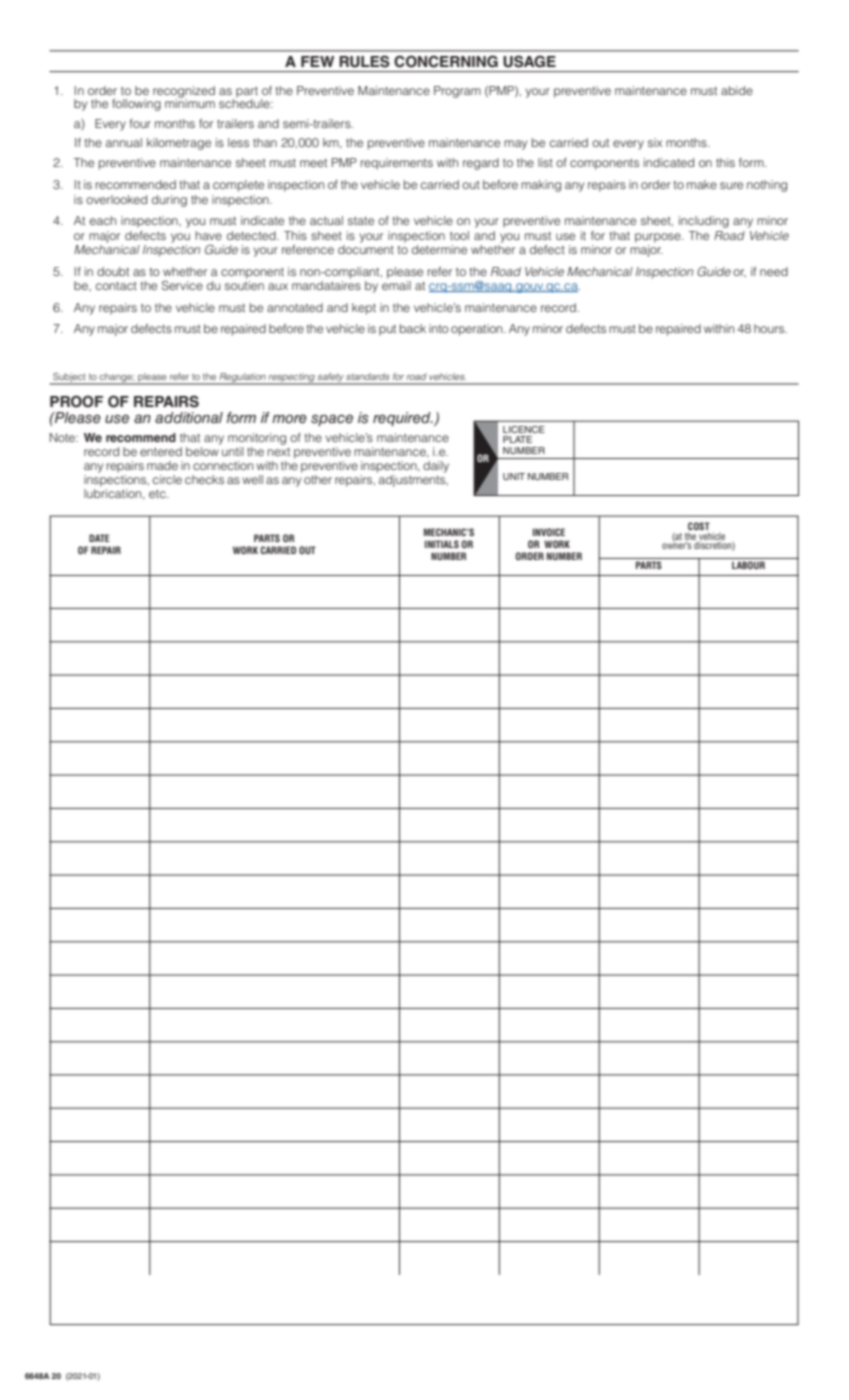 The height and width of the image is (1400, 849). I want to click on CONCERNING, so click(446, 61).
